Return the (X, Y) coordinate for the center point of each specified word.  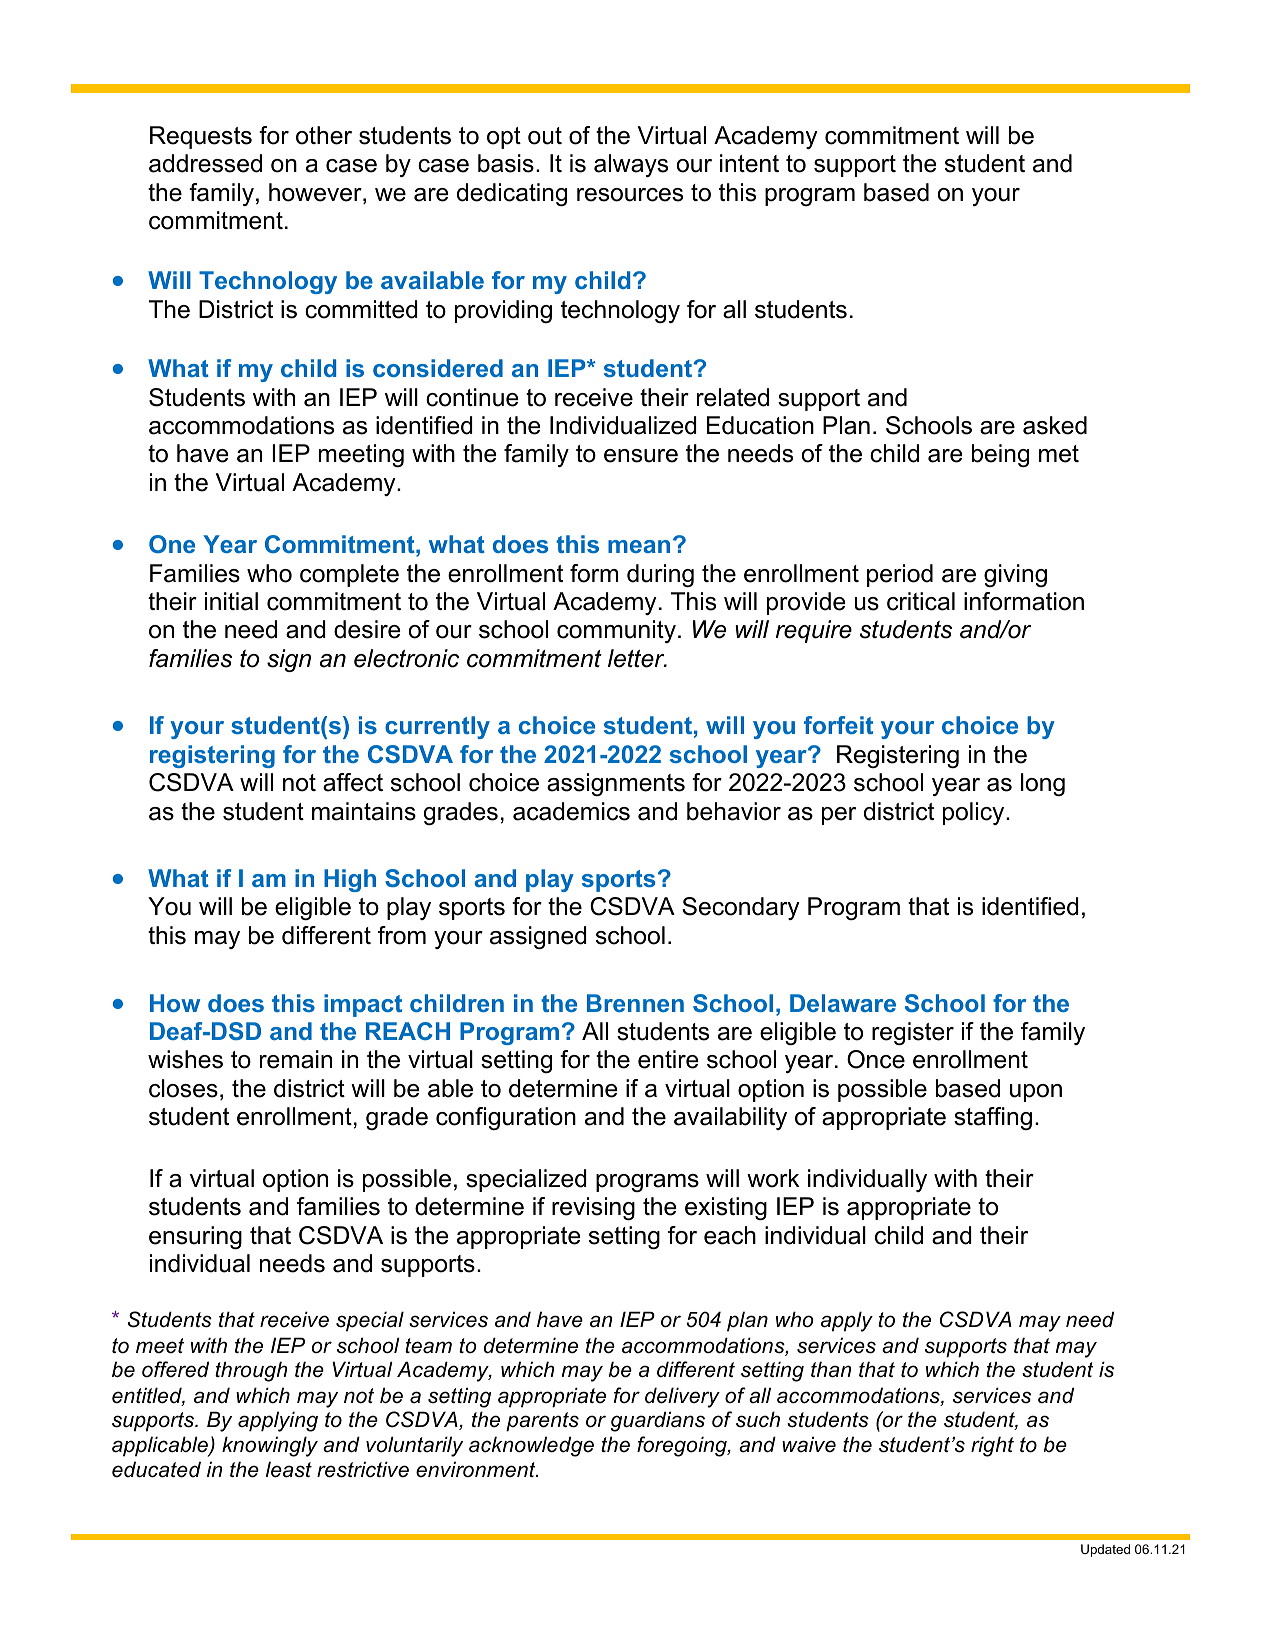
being (1000, 455)
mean (639, 546)
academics (571, 811)
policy (975, 813)
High (350, 880)
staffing (993, 1118)
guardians (658, 1421)
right (992, 1446)
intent (749, 163)
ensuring (195, 1237)
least (289, 1469)
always (631, 165)
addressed (205, 163)
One (172, 544)
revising (593, 1208)
